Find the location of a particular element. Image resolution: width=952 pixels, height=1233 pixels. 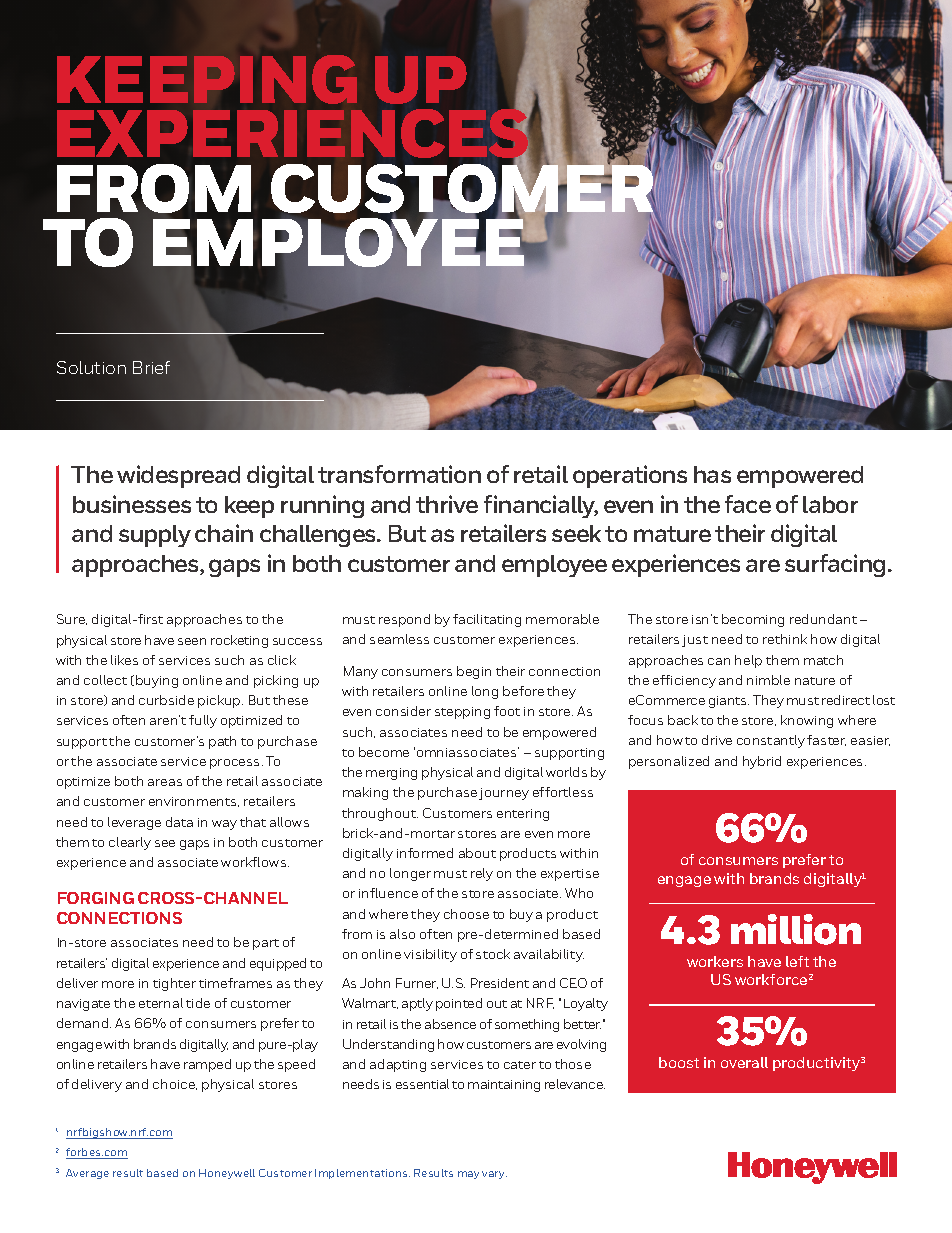

transformation is located at coordinates (399, 474).
